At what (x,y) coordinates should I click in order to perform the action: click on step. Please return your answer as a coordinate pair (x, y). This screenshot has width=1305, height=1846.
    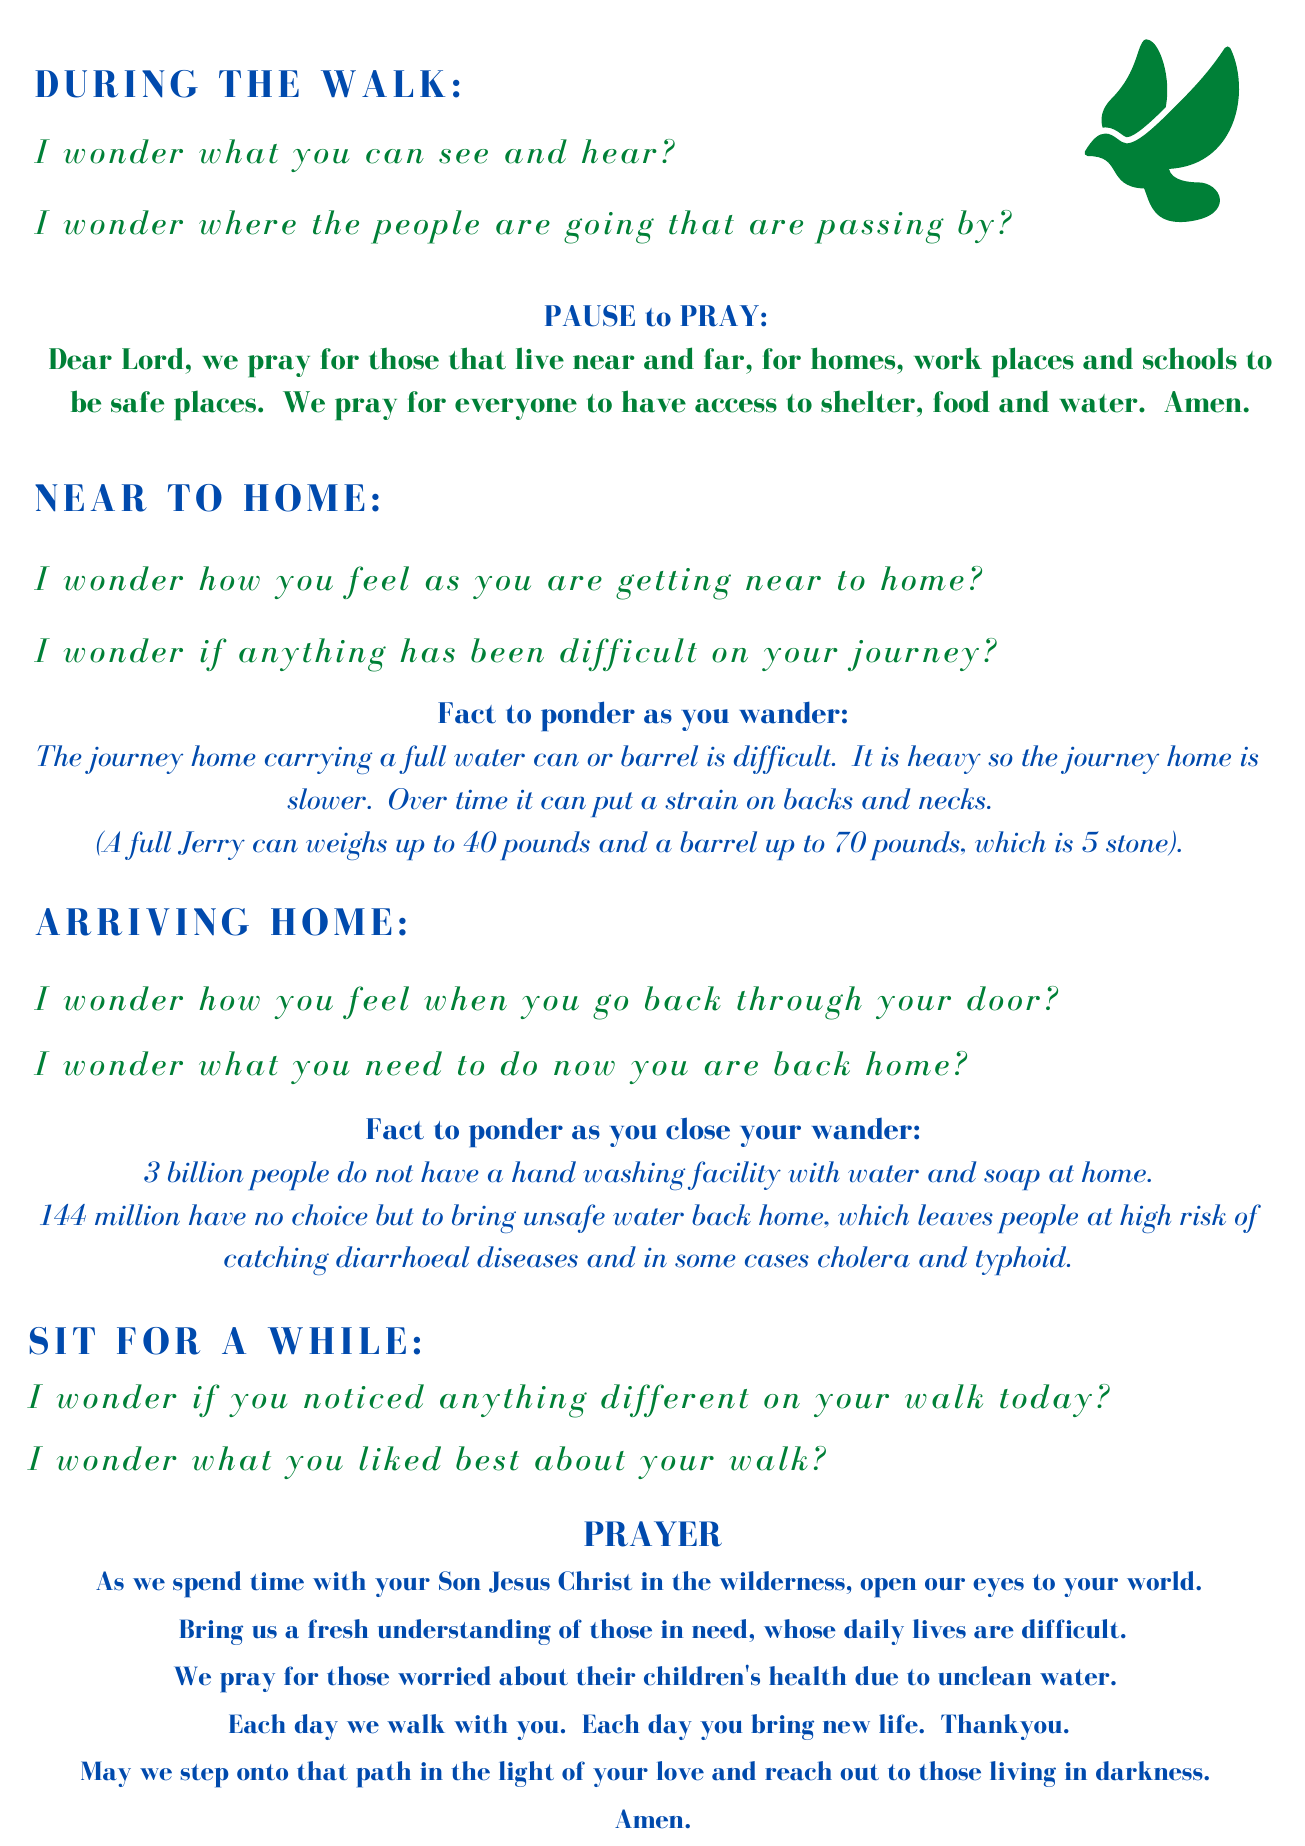
    Looking at the image, I should click on (205, 1776).
